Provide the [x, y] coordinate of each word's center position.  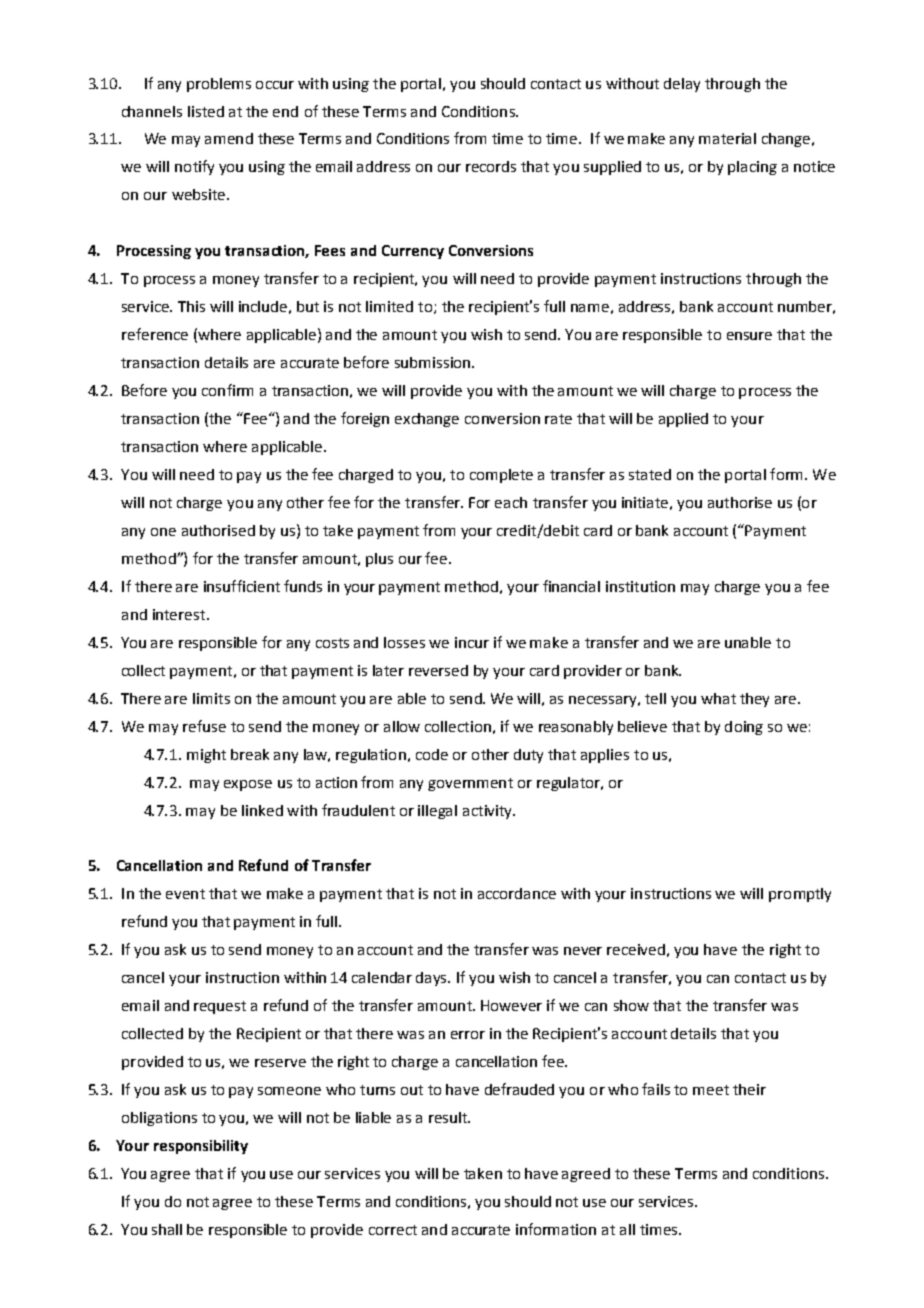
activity [489, 812]
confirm [227, 390]
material [727, 138]
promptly [800, 895]
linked [262, 810]
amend [229, 138]
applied [683, 420]
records [491, 166]
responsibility [201, 1147]
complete [501, 476]
